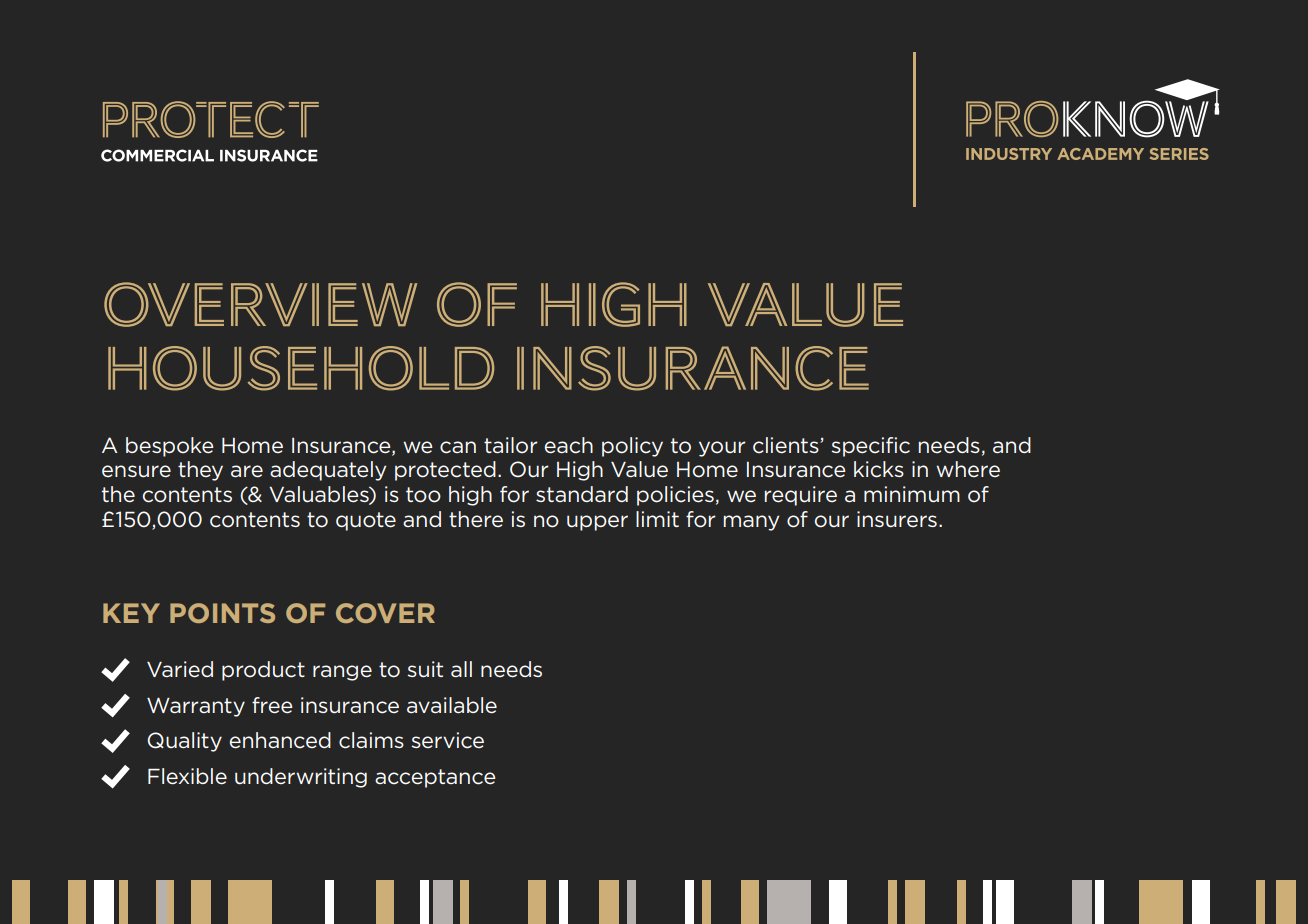 The width and height of the image is (1308, 924). I want to click on OVERVIEW, so click(260, 304).
